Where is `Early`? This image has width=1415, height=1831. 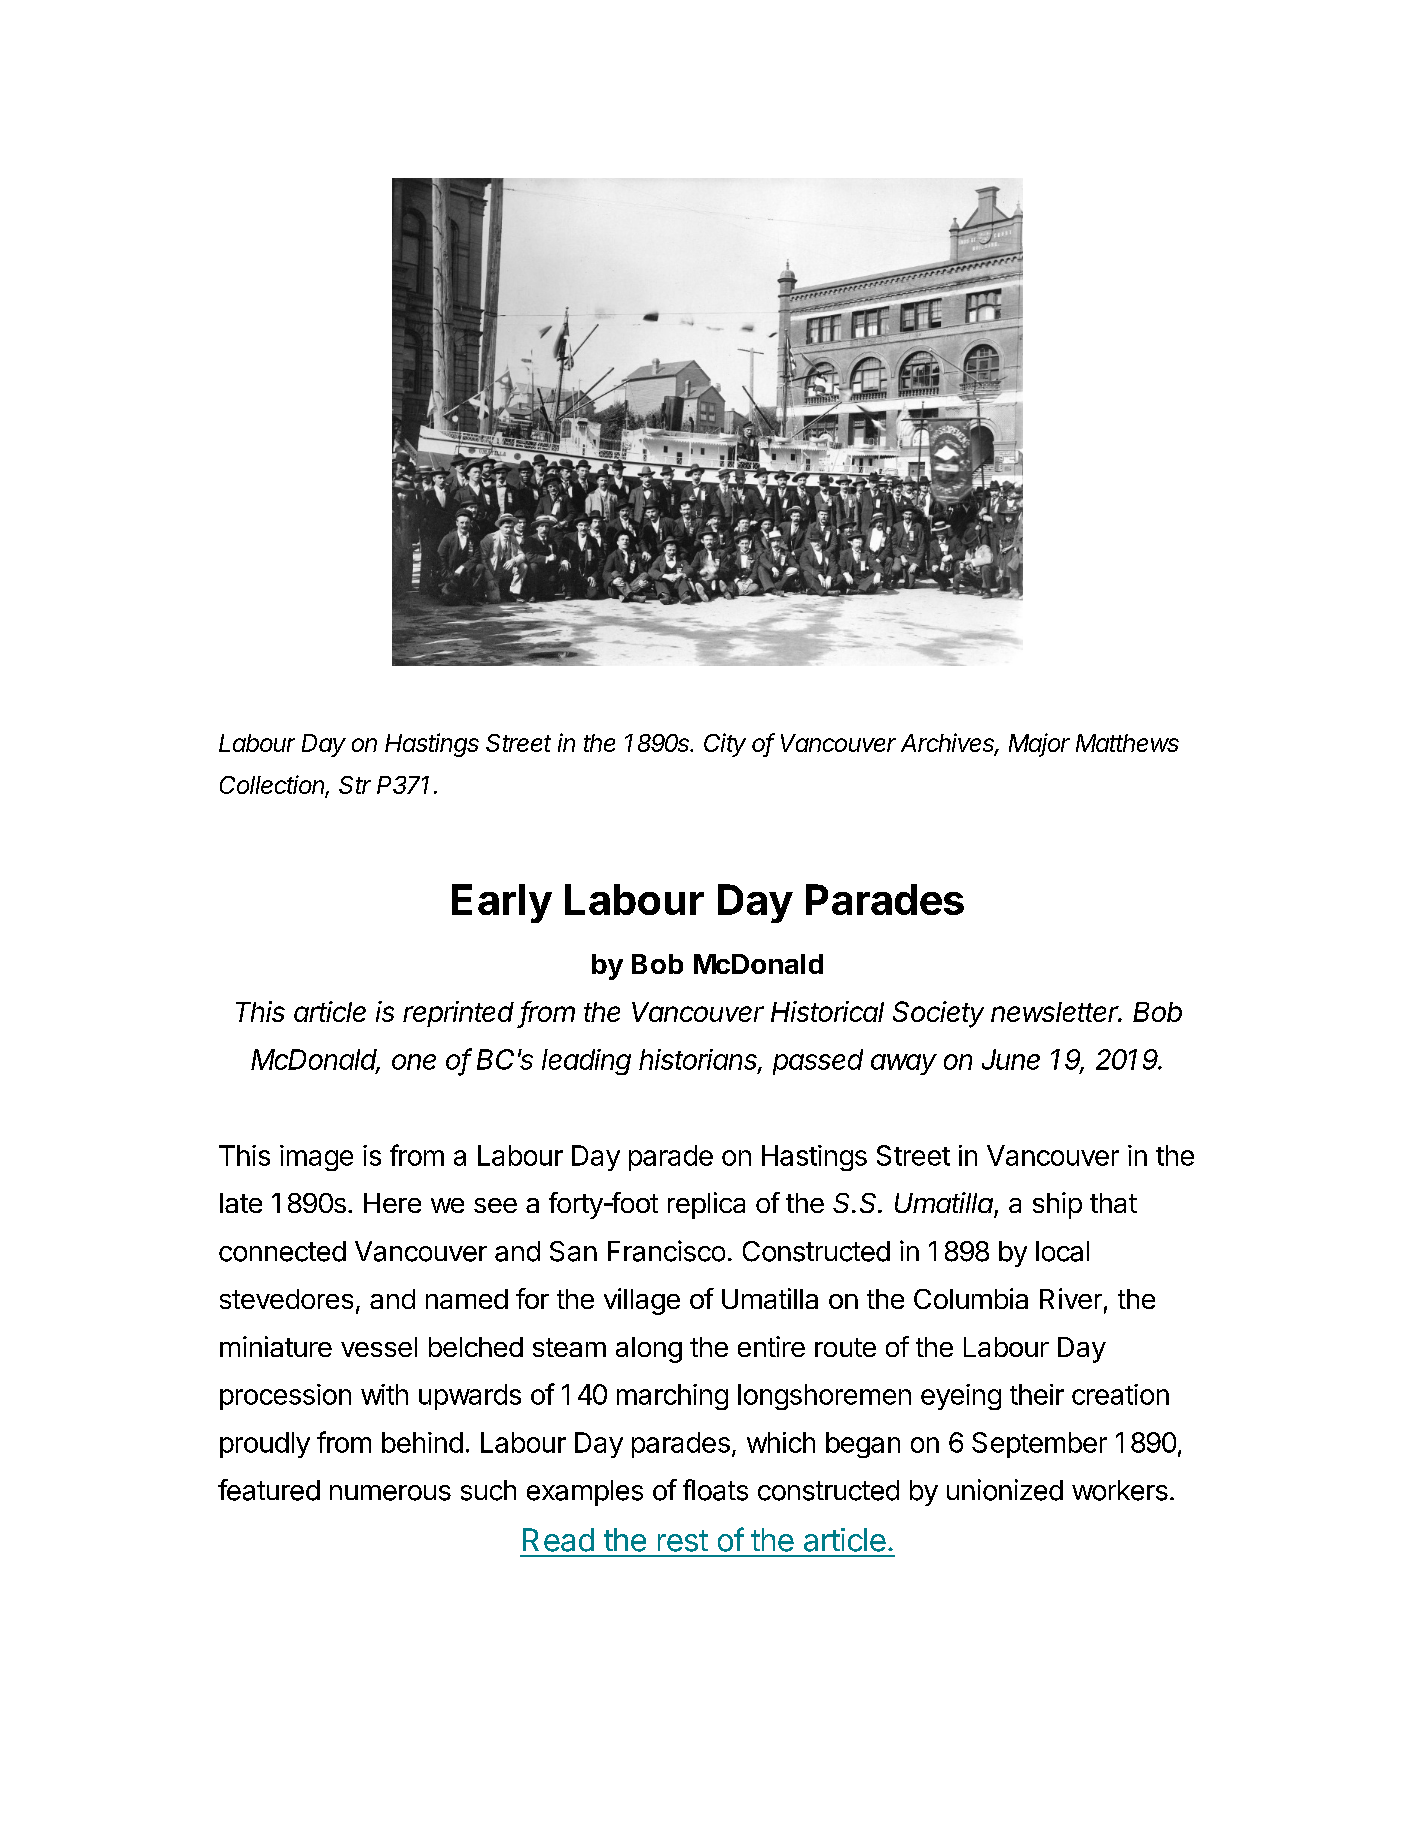 Early is located at coordinates (502, 903).
